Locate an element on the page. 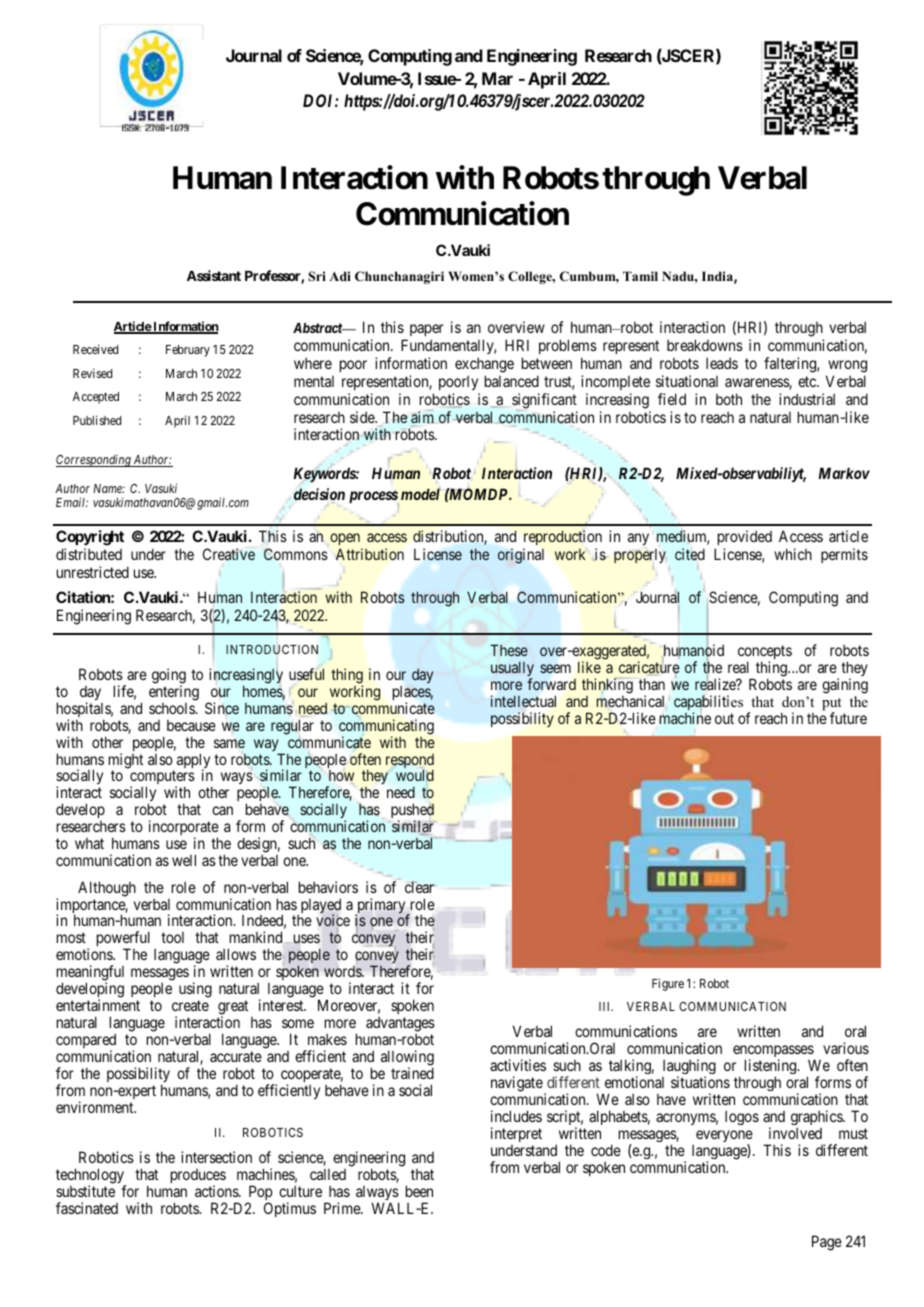 The width and height of the image is (924, 1307). actions is located at coordinates (217, 1191).
